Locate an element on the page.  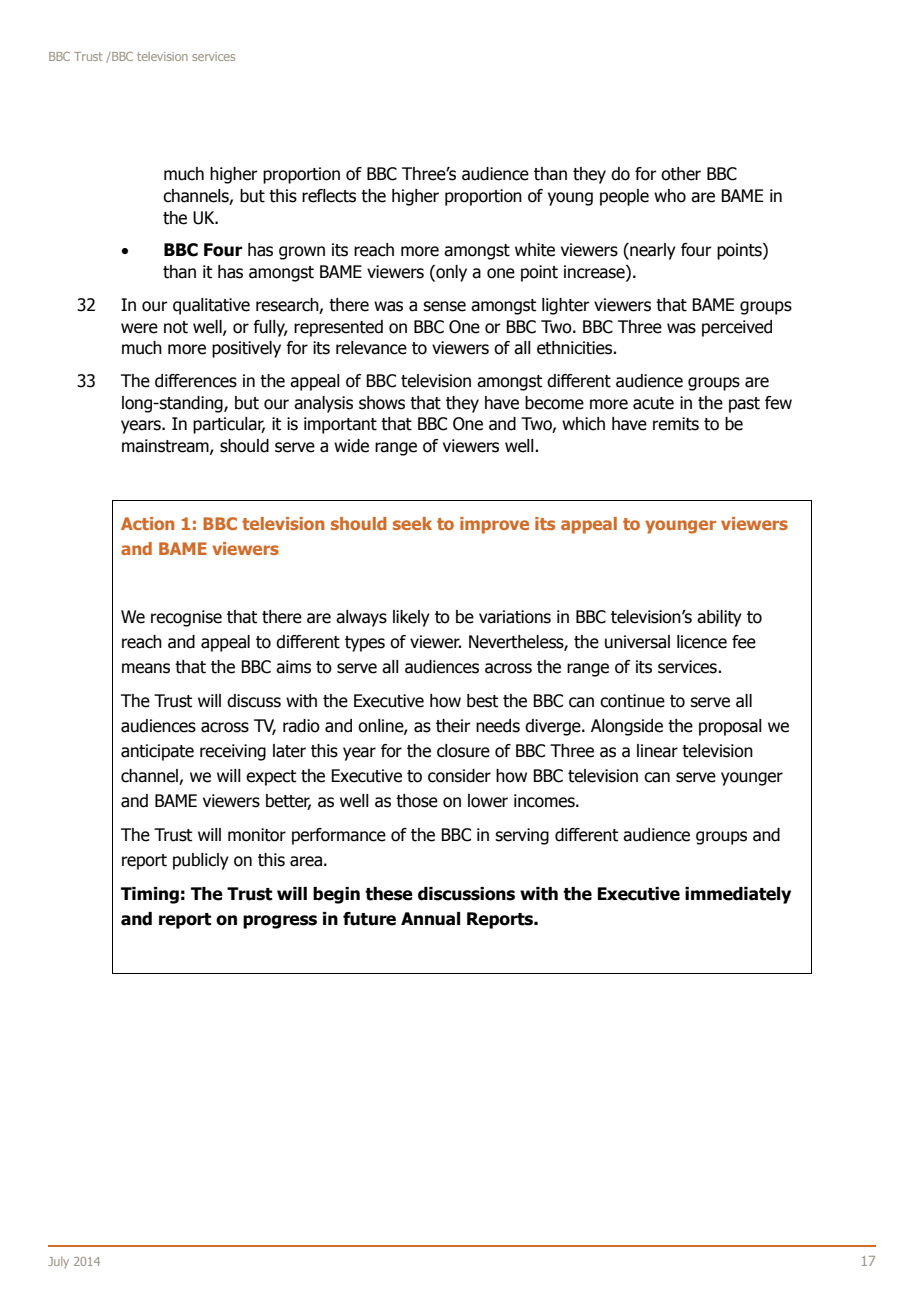
publicly is located at coordinates (201, 861).
